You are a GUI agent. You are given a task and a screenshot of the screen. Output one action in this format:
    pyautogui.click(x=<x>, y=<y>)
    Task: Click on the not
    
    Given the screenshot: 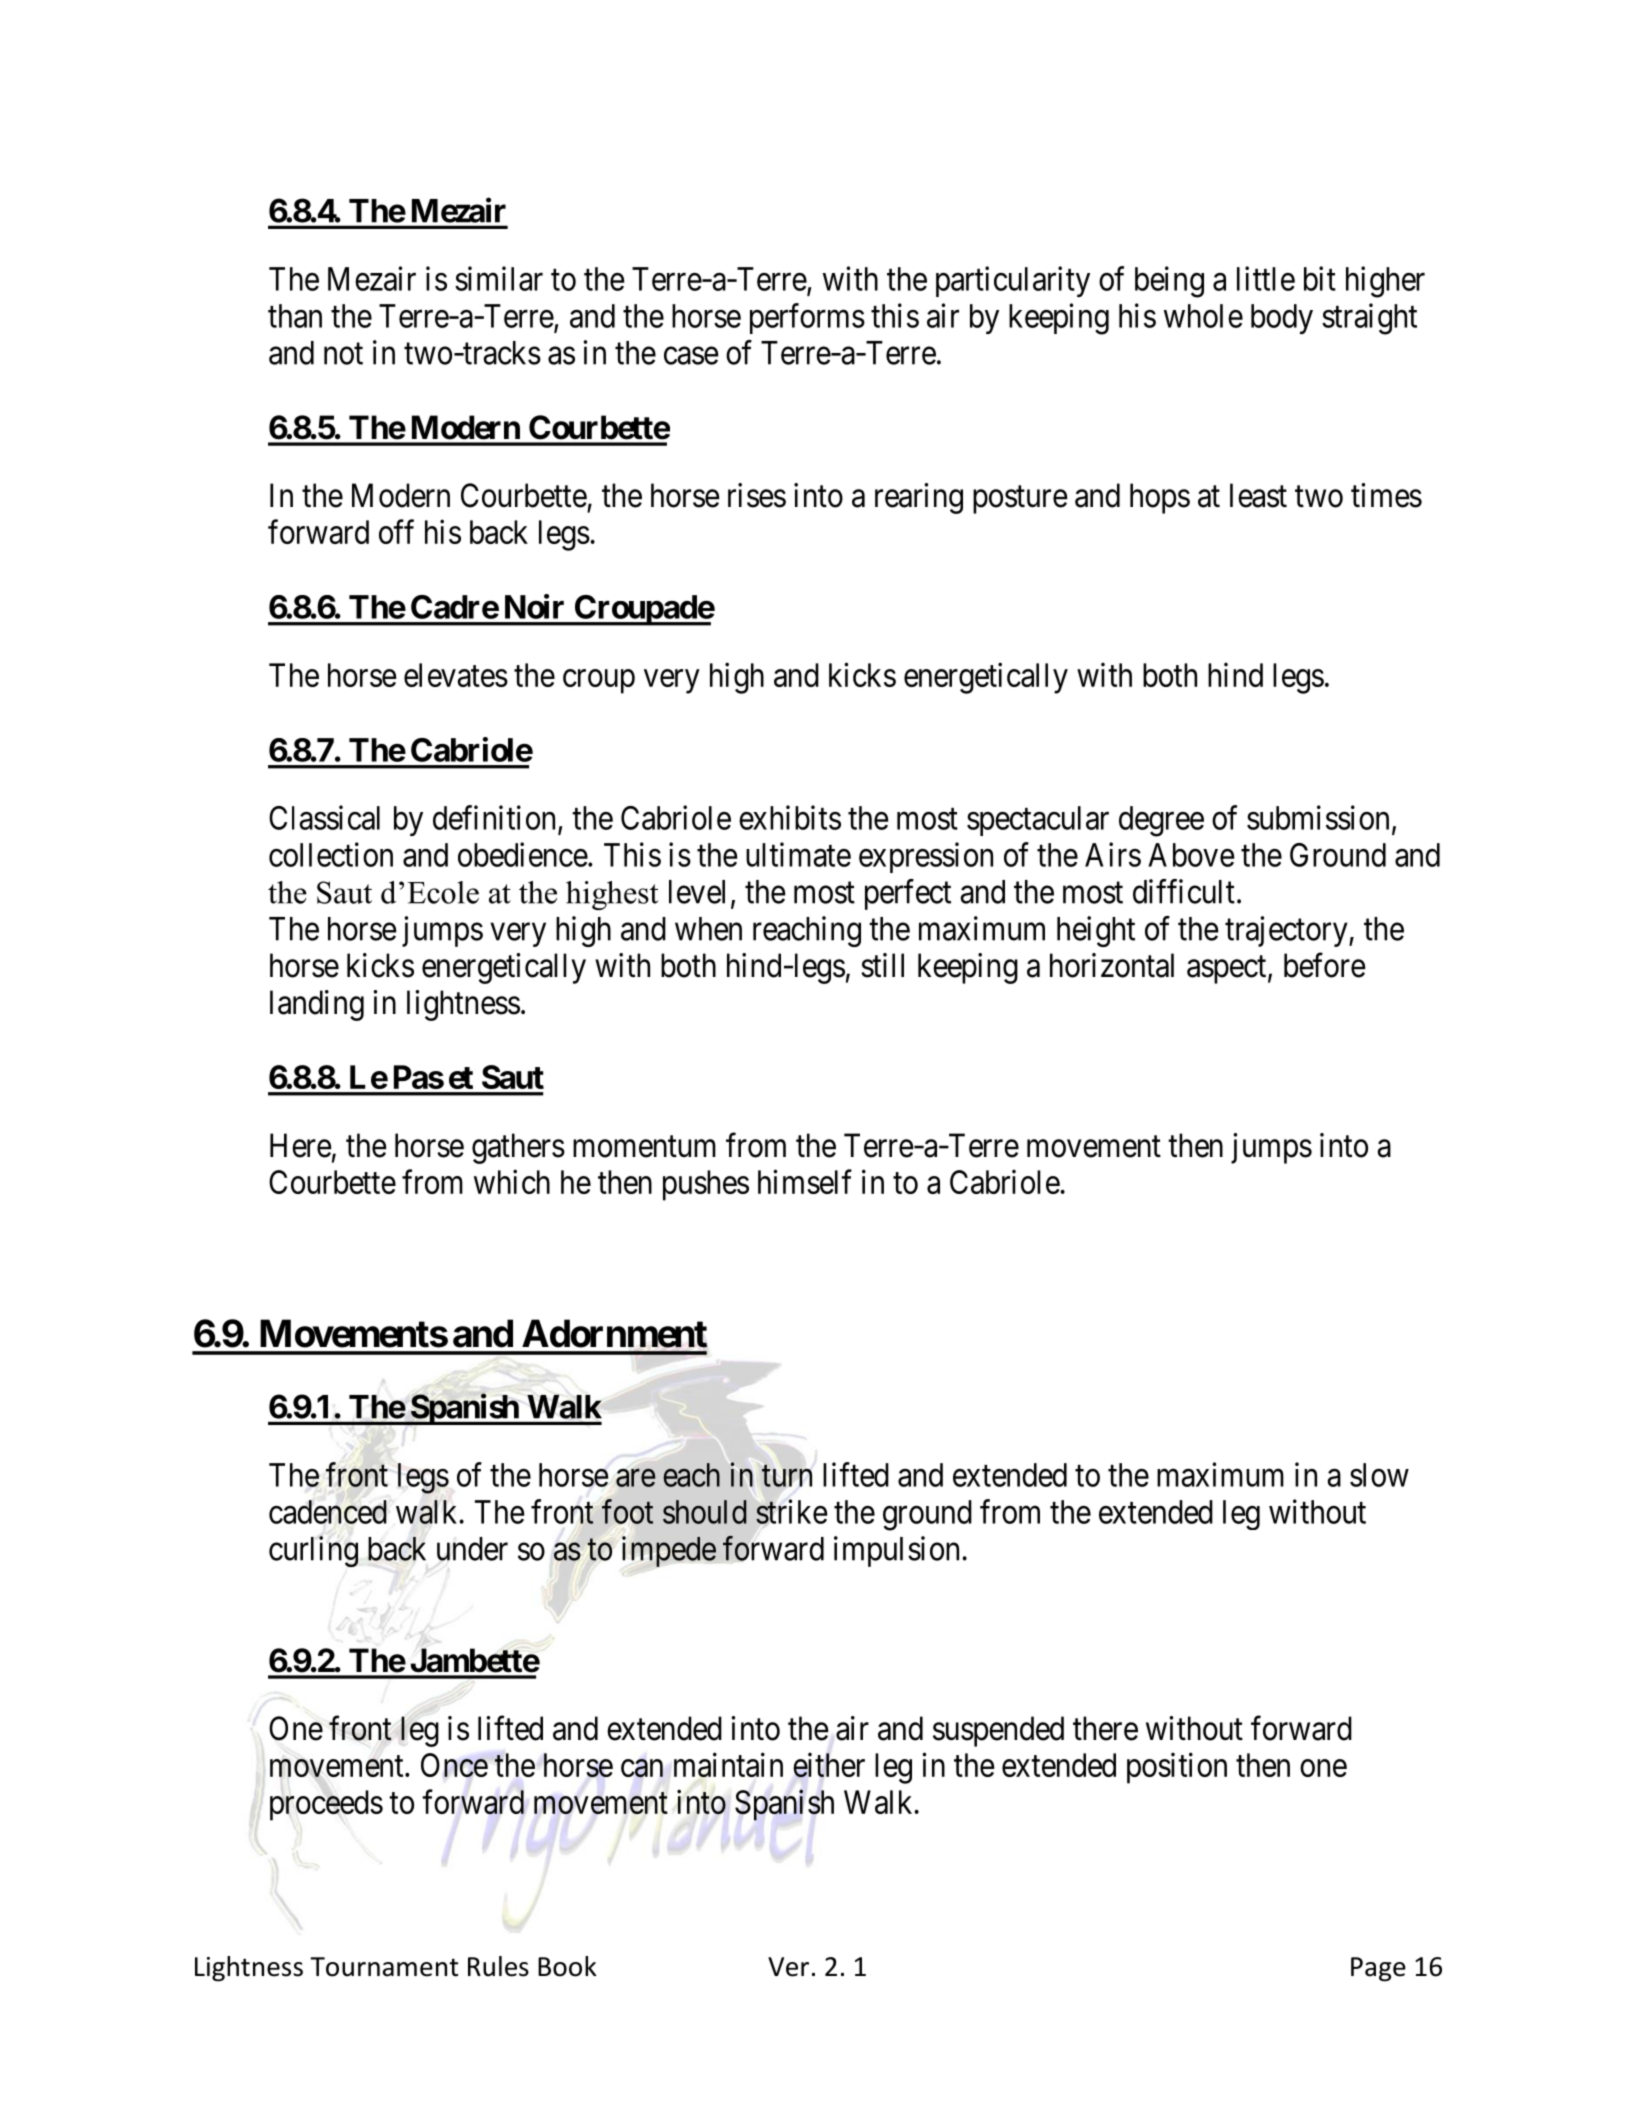 What is the action you would take?
    pyautogui.click(x=343, y=354)
